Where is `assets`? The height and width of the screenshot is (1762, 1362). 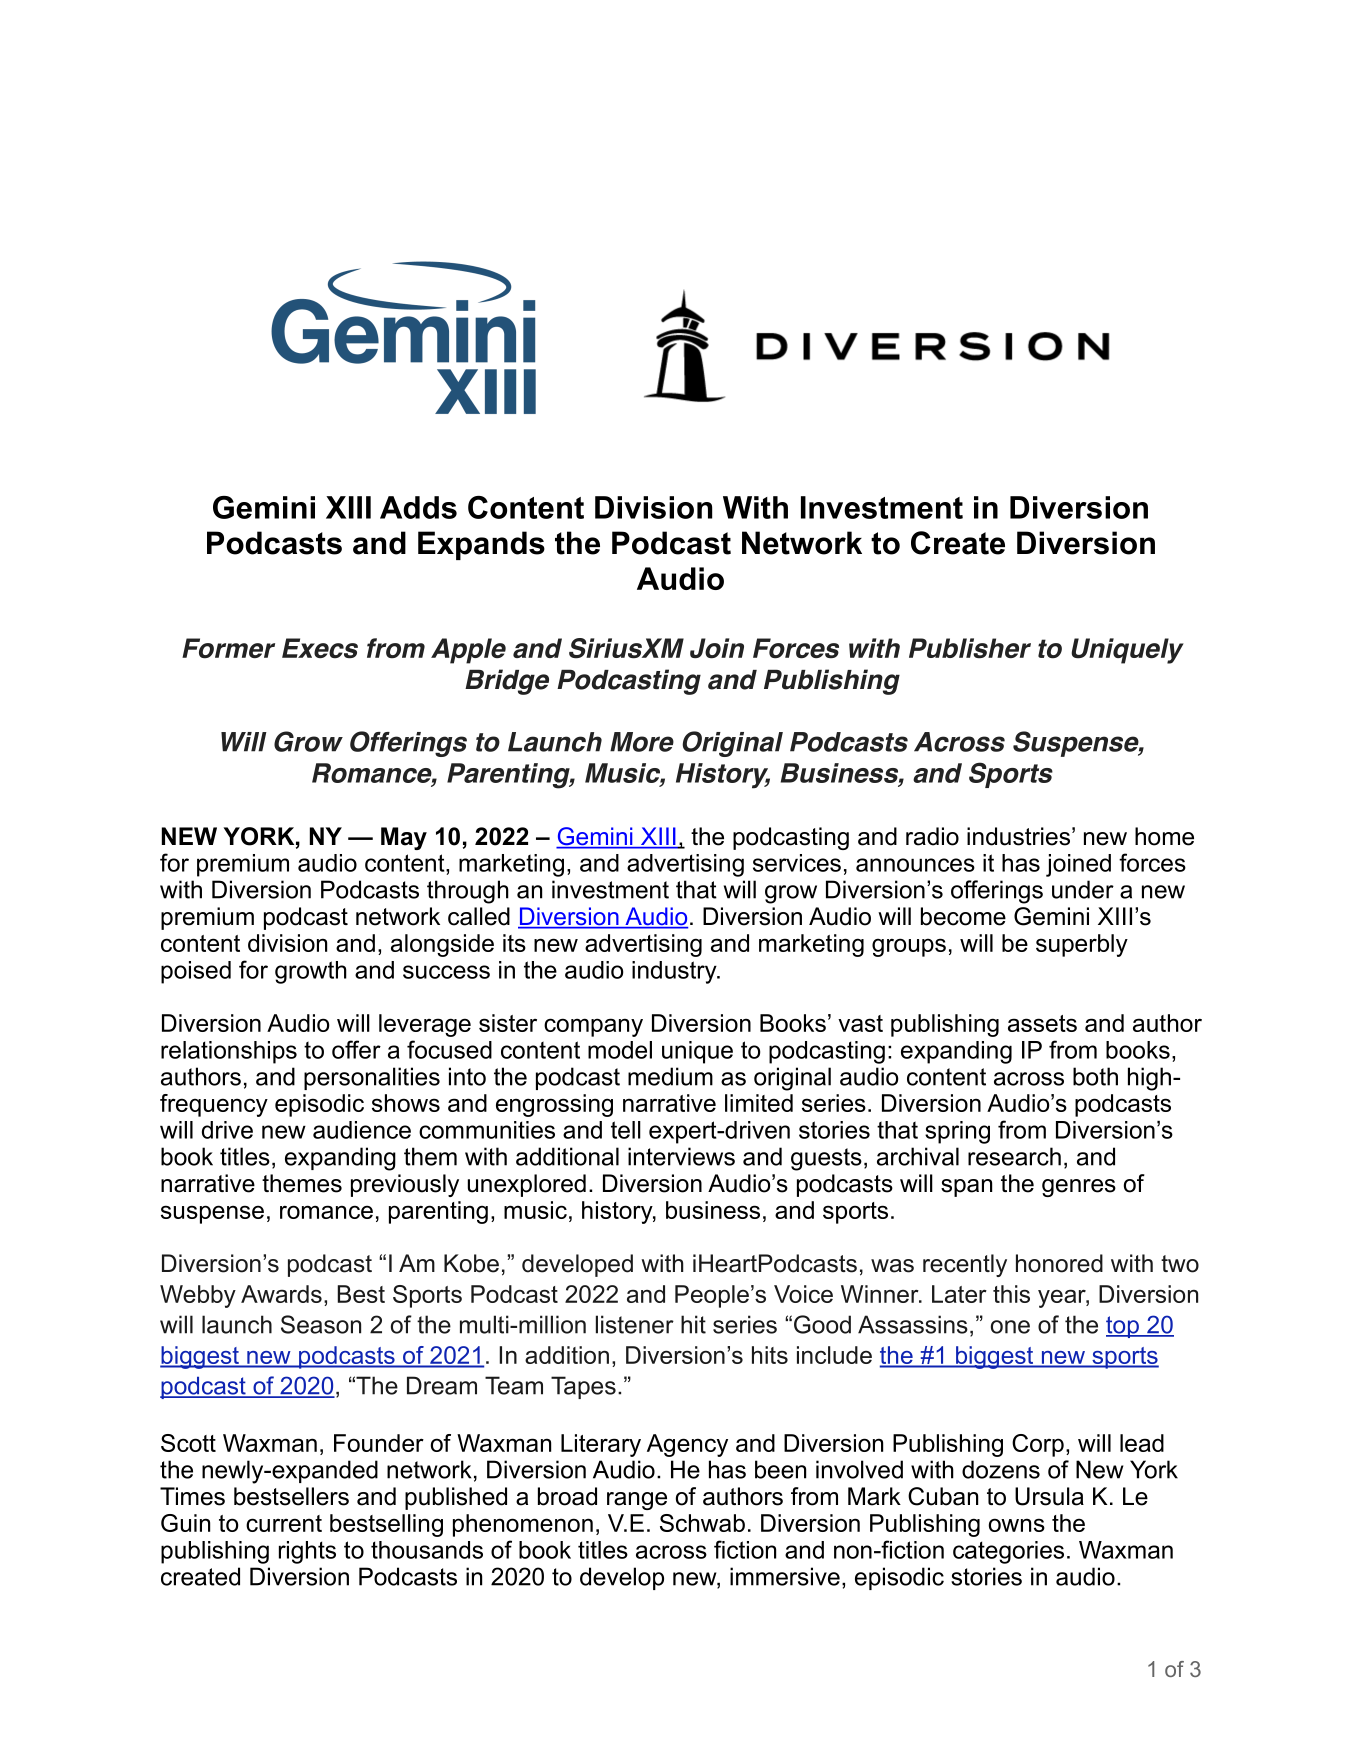
assets is located at coordinates (1042, 1023).
